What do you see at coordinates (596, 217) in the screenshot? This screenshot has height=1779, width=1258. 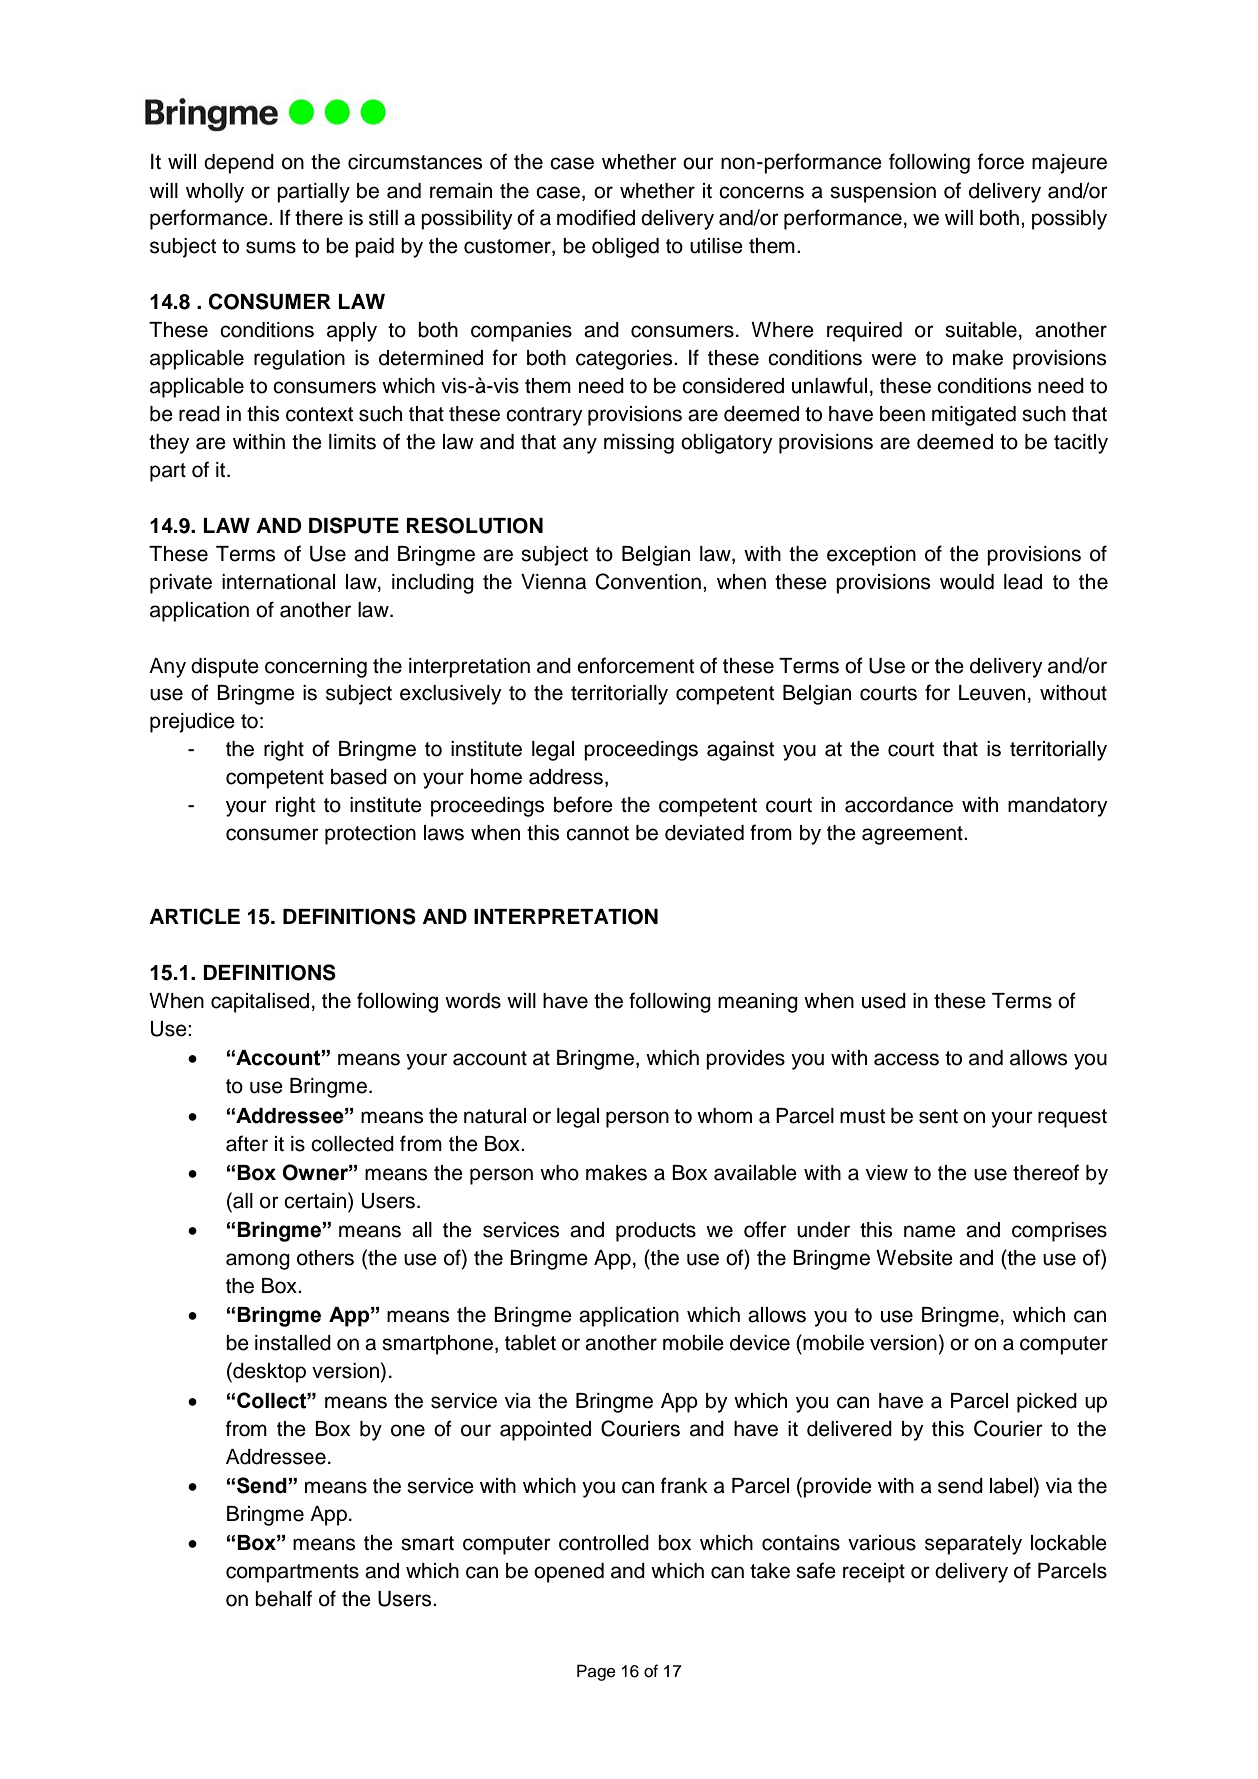 I see `modified` at bounding box center [596, 217].
